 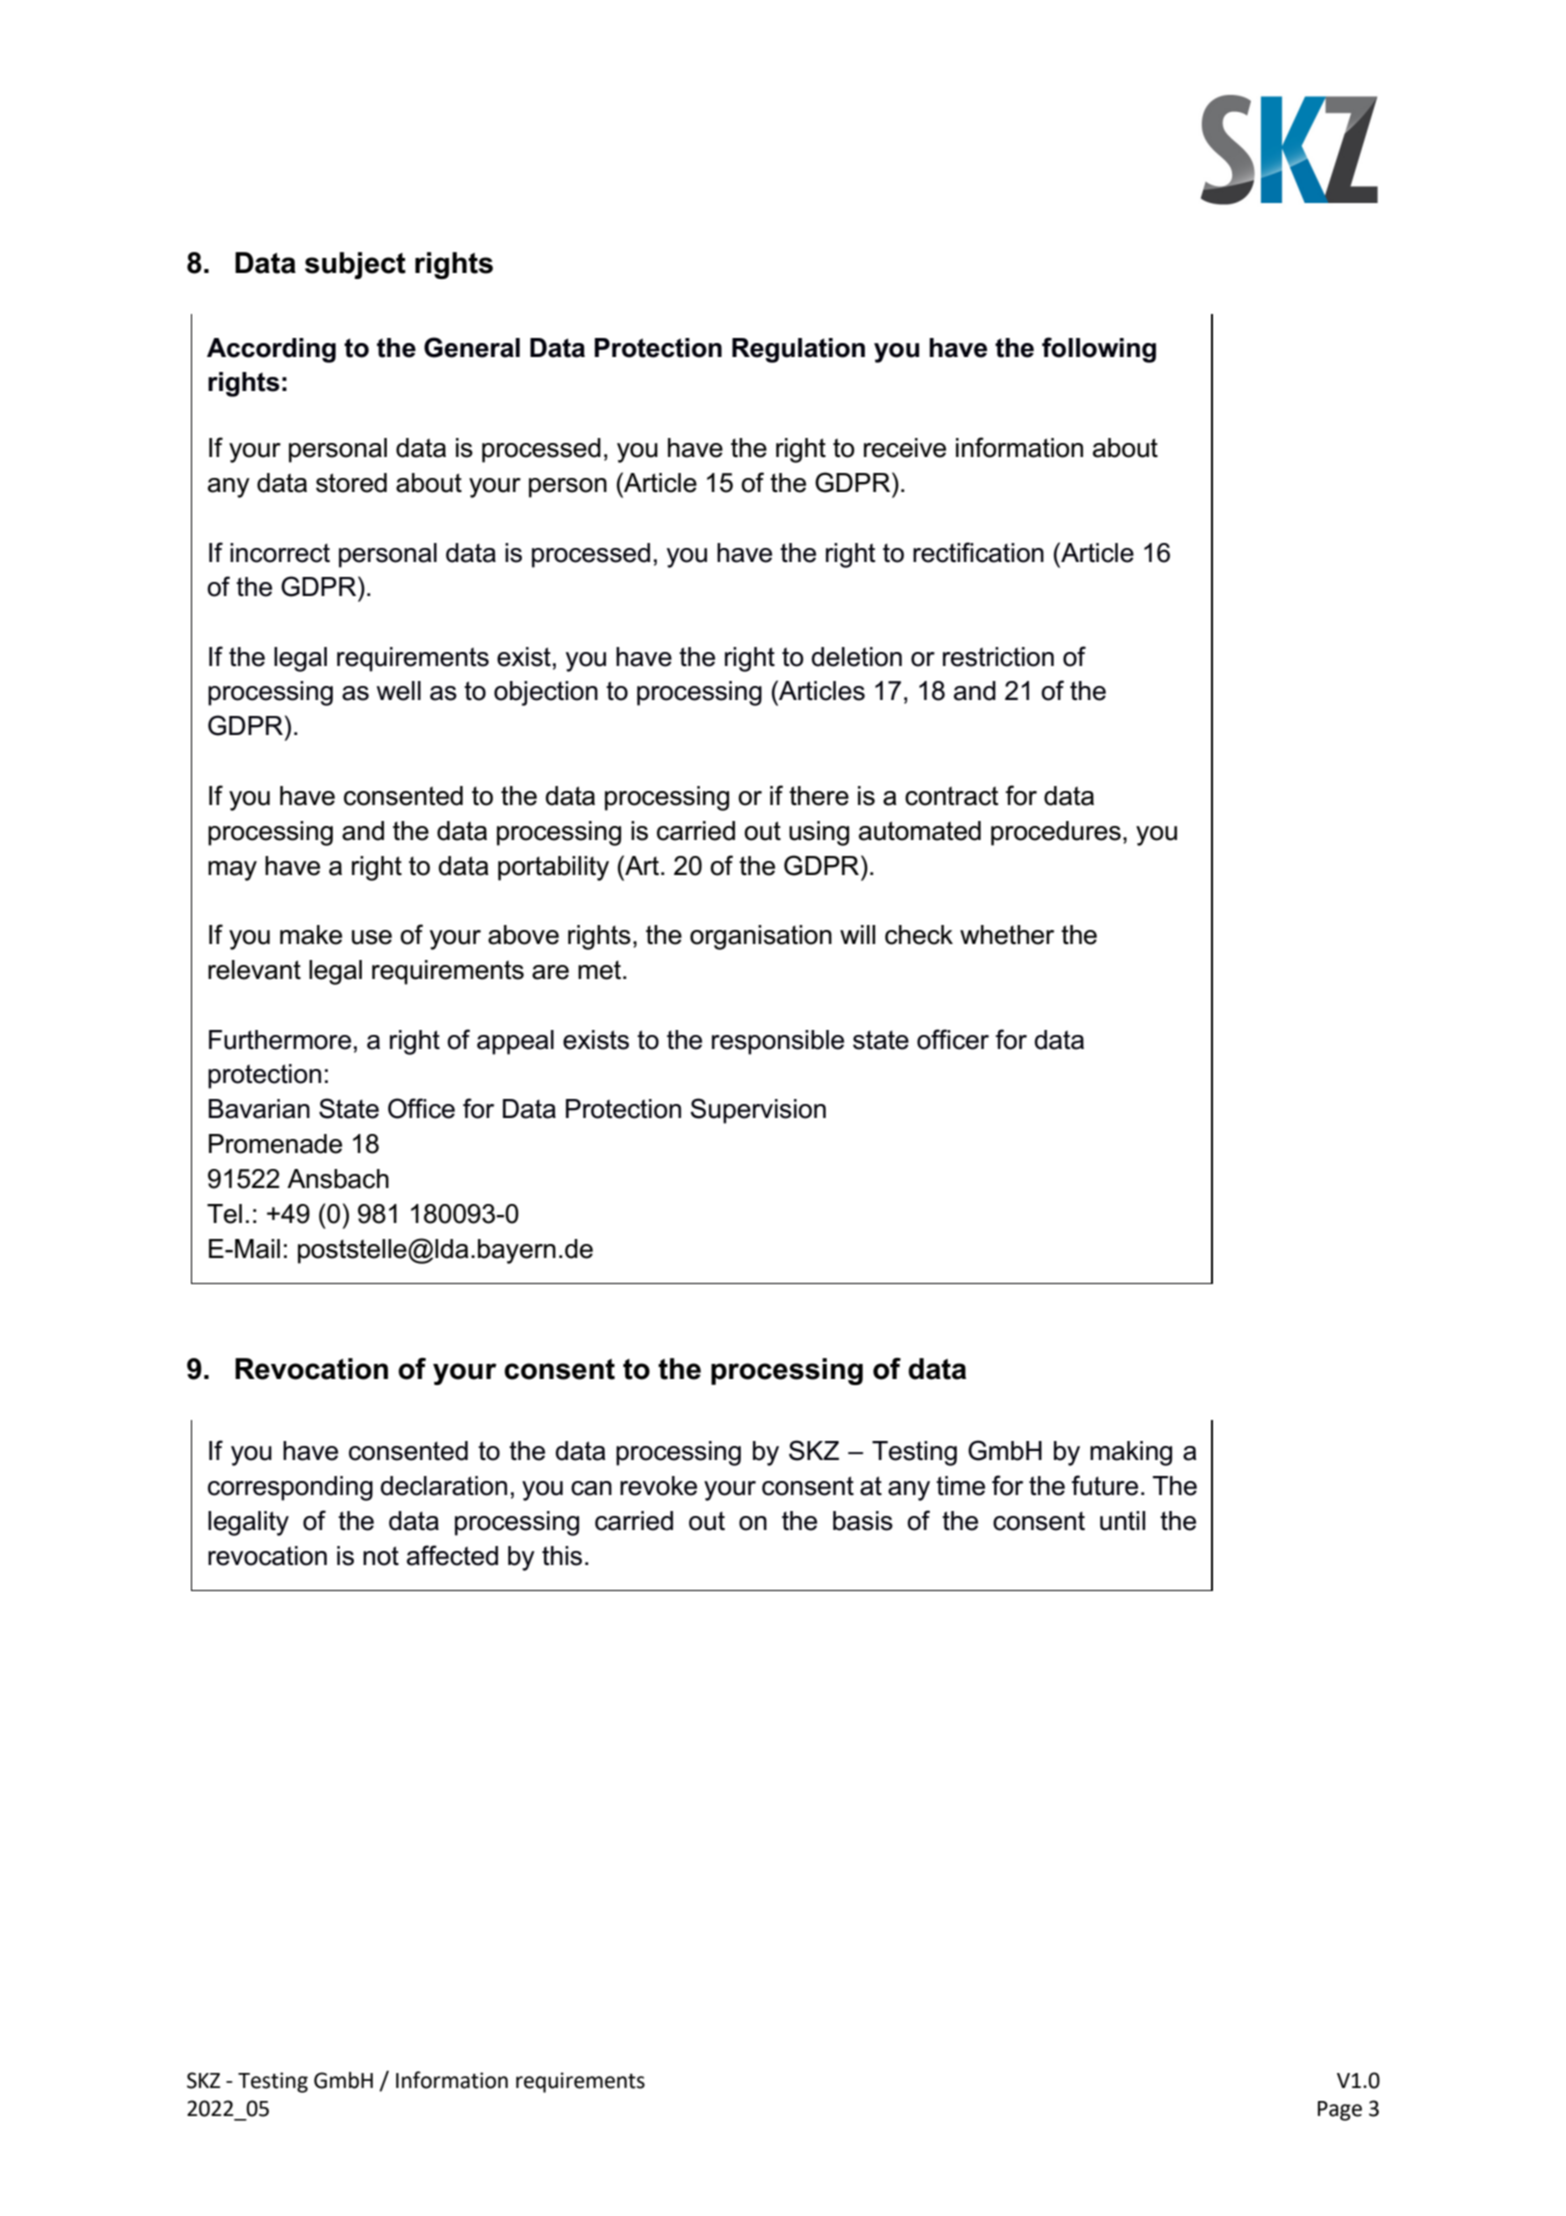 I want to click on affected, so click(x=452, y=1555).
